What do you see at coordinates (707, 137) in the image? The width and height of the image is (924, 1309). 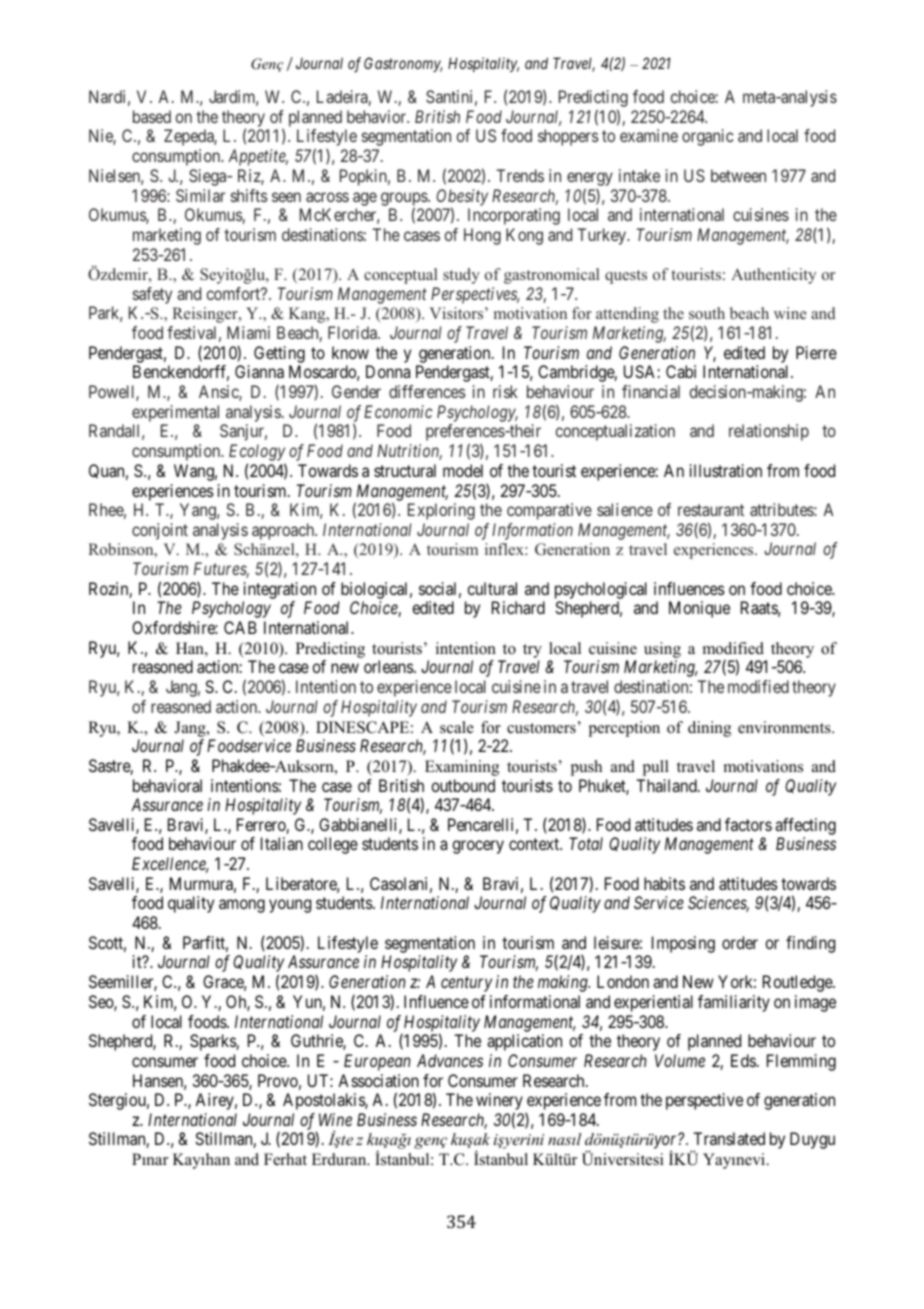 I see `organic` at bounding box center [707, 137].
